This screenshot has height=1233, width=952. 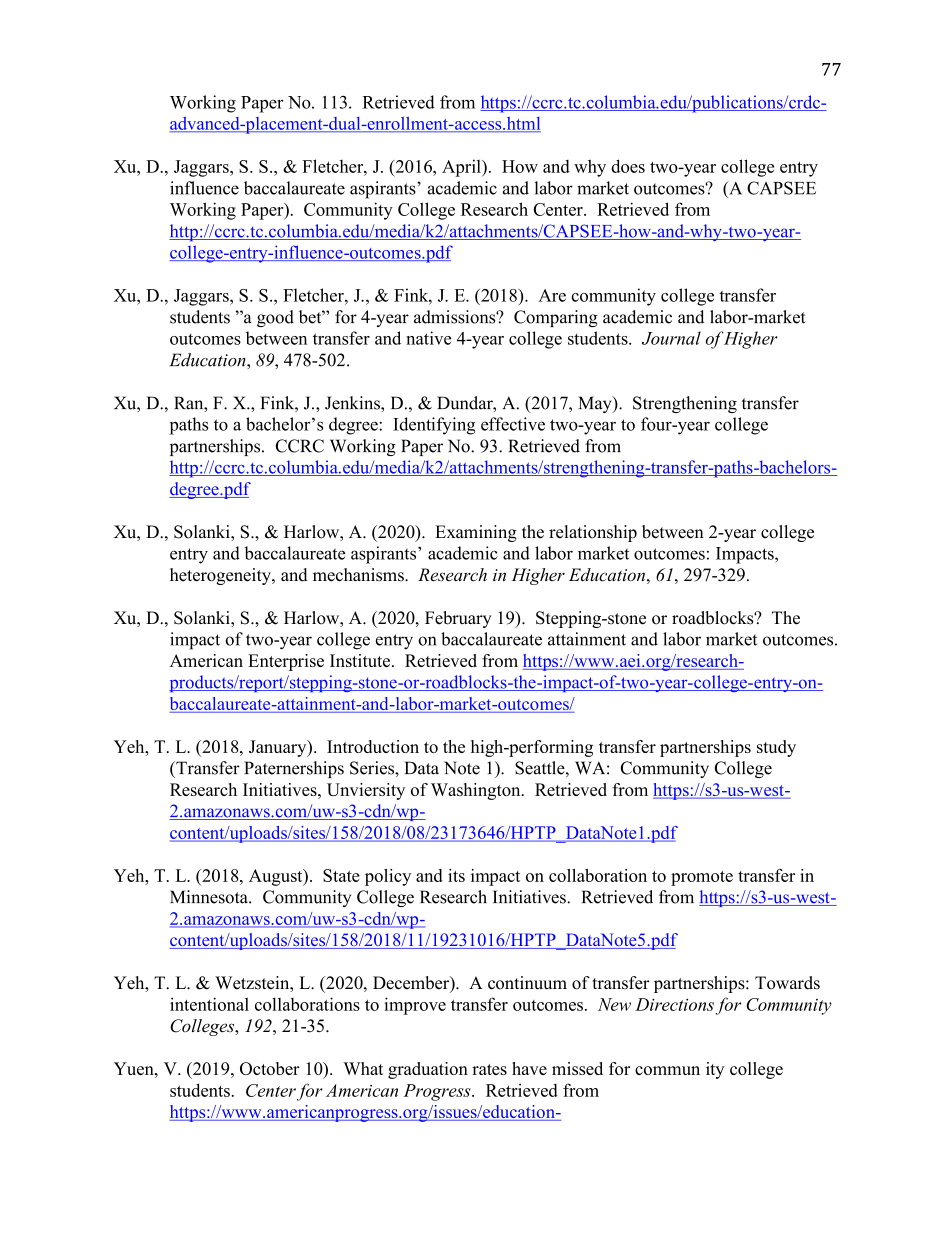 What do you see at coordinates (270, 1068) in the screenshot?
I see `October` at bounding box center [270, 1068].
